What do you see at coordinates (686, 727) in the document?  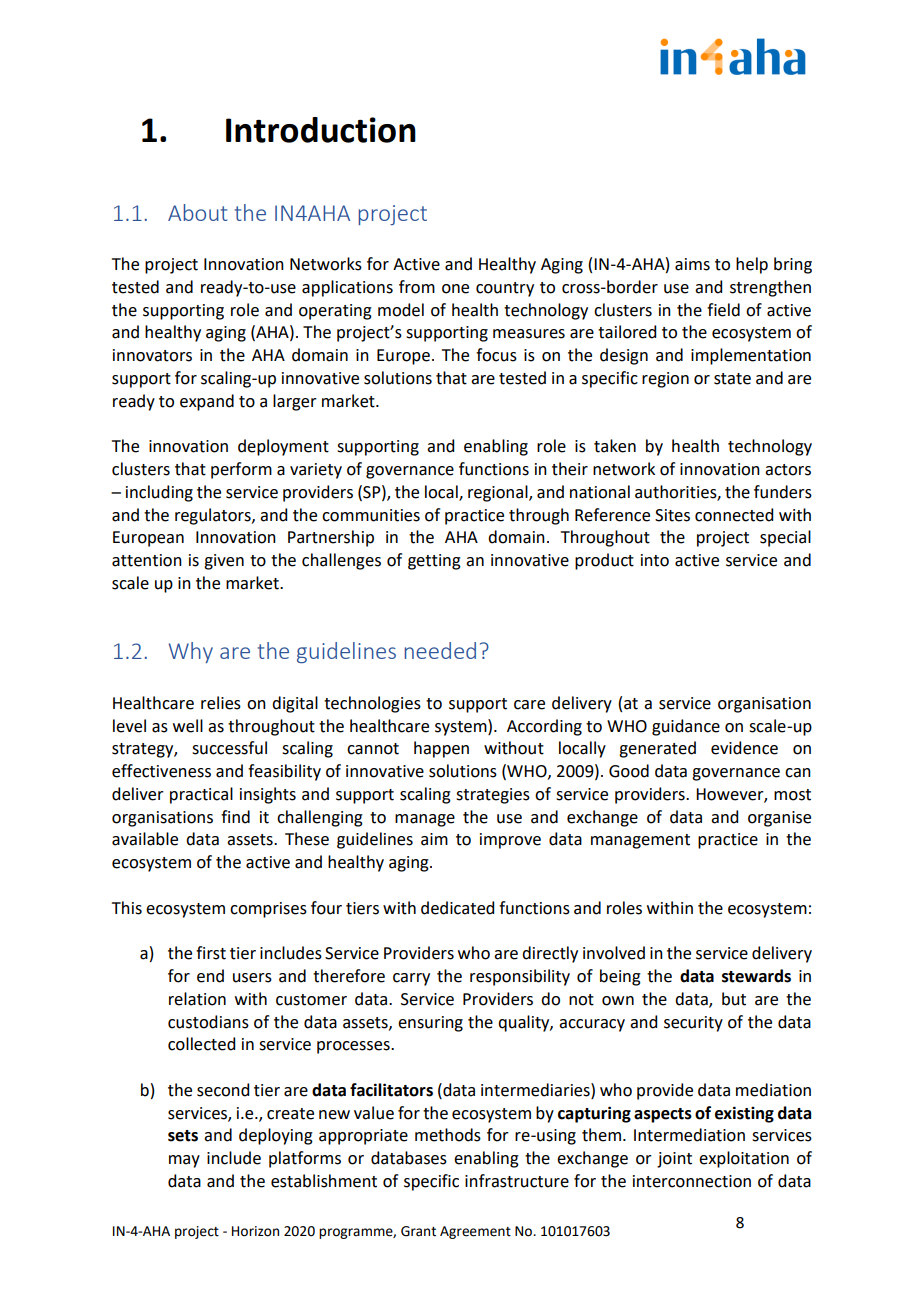 I see `guidance` at bounding box center [686, 727].
